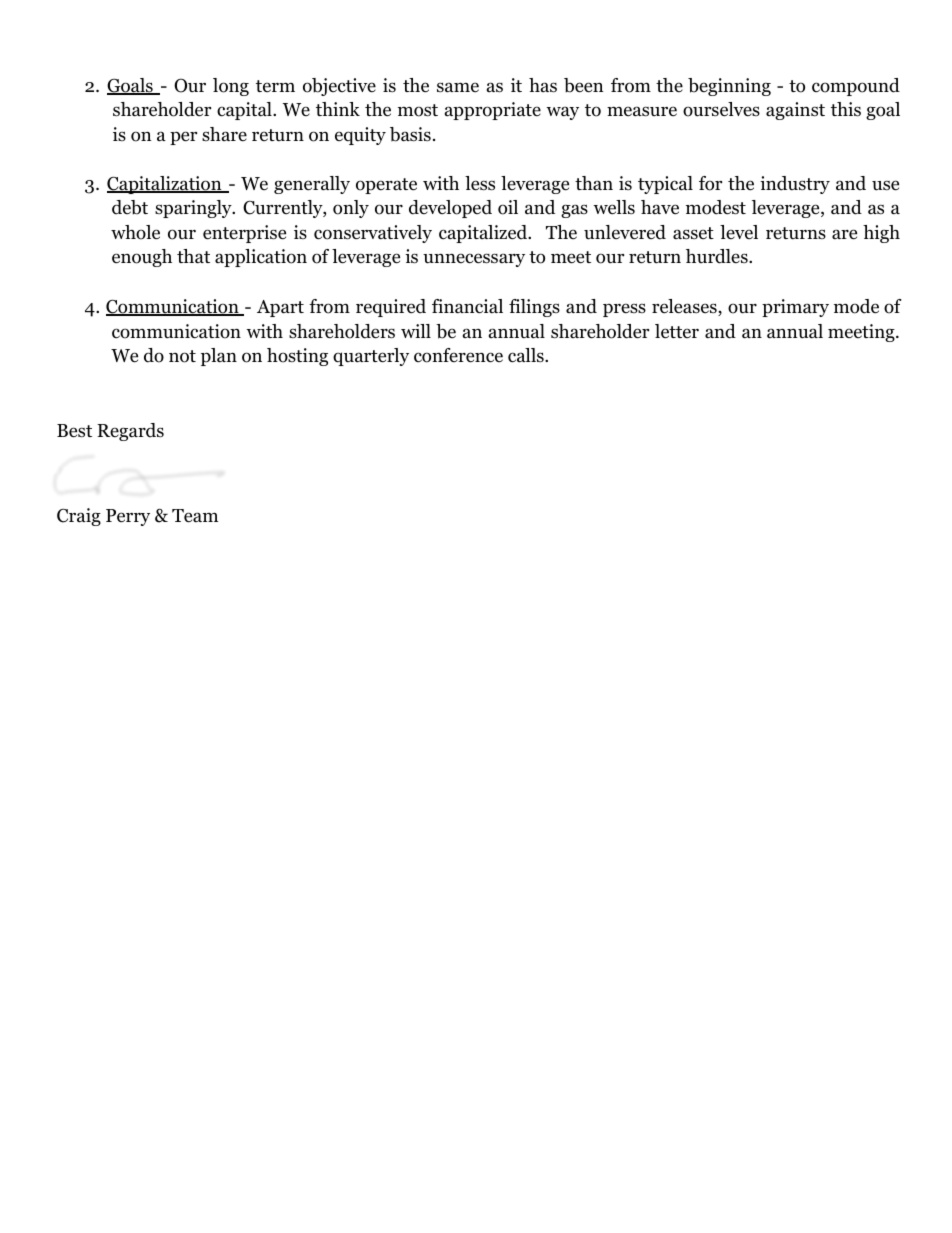  Describe the element at coordinates (458, 87) in the screenshot. I see `same` at that location.
